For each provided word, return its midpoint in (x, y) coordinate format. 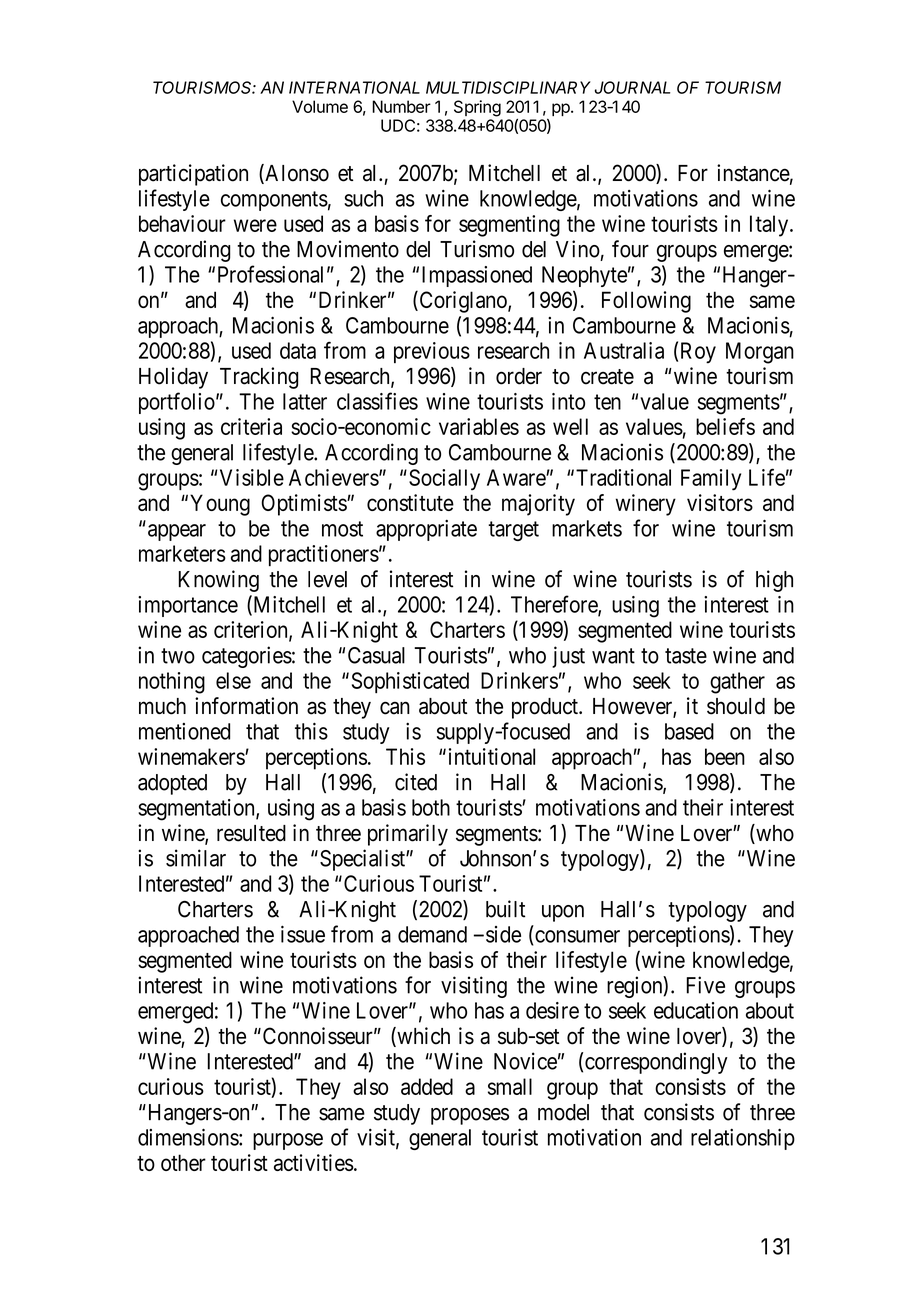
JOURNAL (632, 87)
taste (686, 656)
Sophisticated (410, 682)
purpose (288, 1141)
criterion (252, 630)
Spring (477, 108)
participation (193, 175)
